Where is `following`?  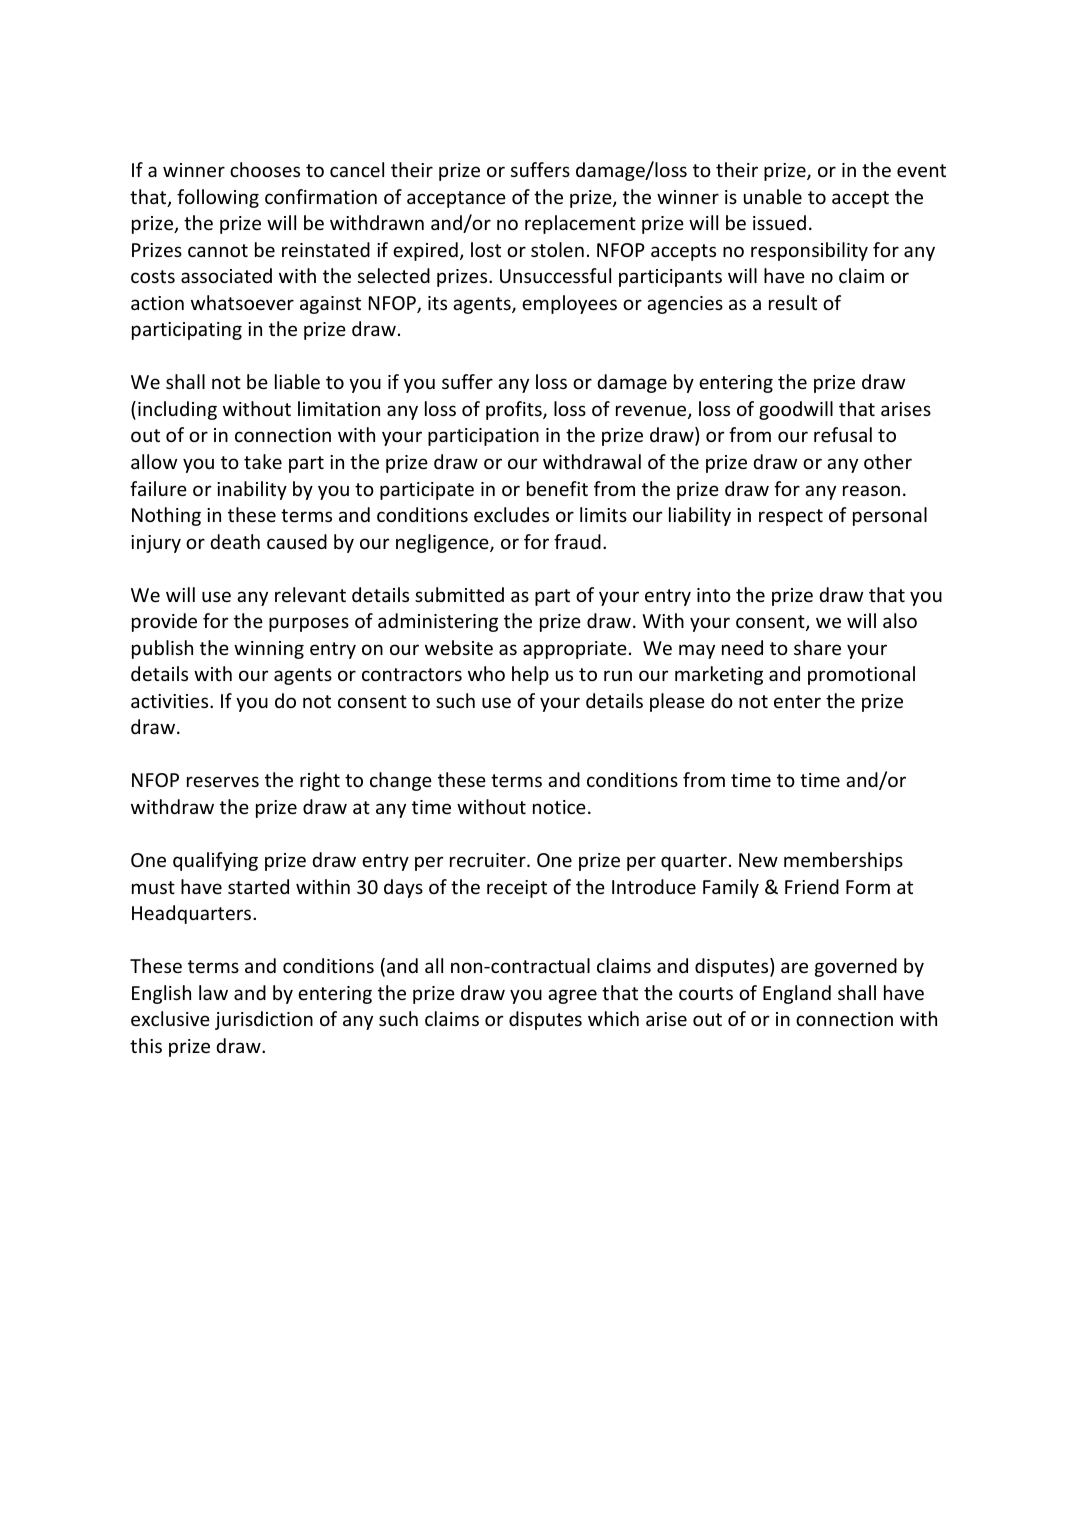 following is located at coordinates (218, 198).
